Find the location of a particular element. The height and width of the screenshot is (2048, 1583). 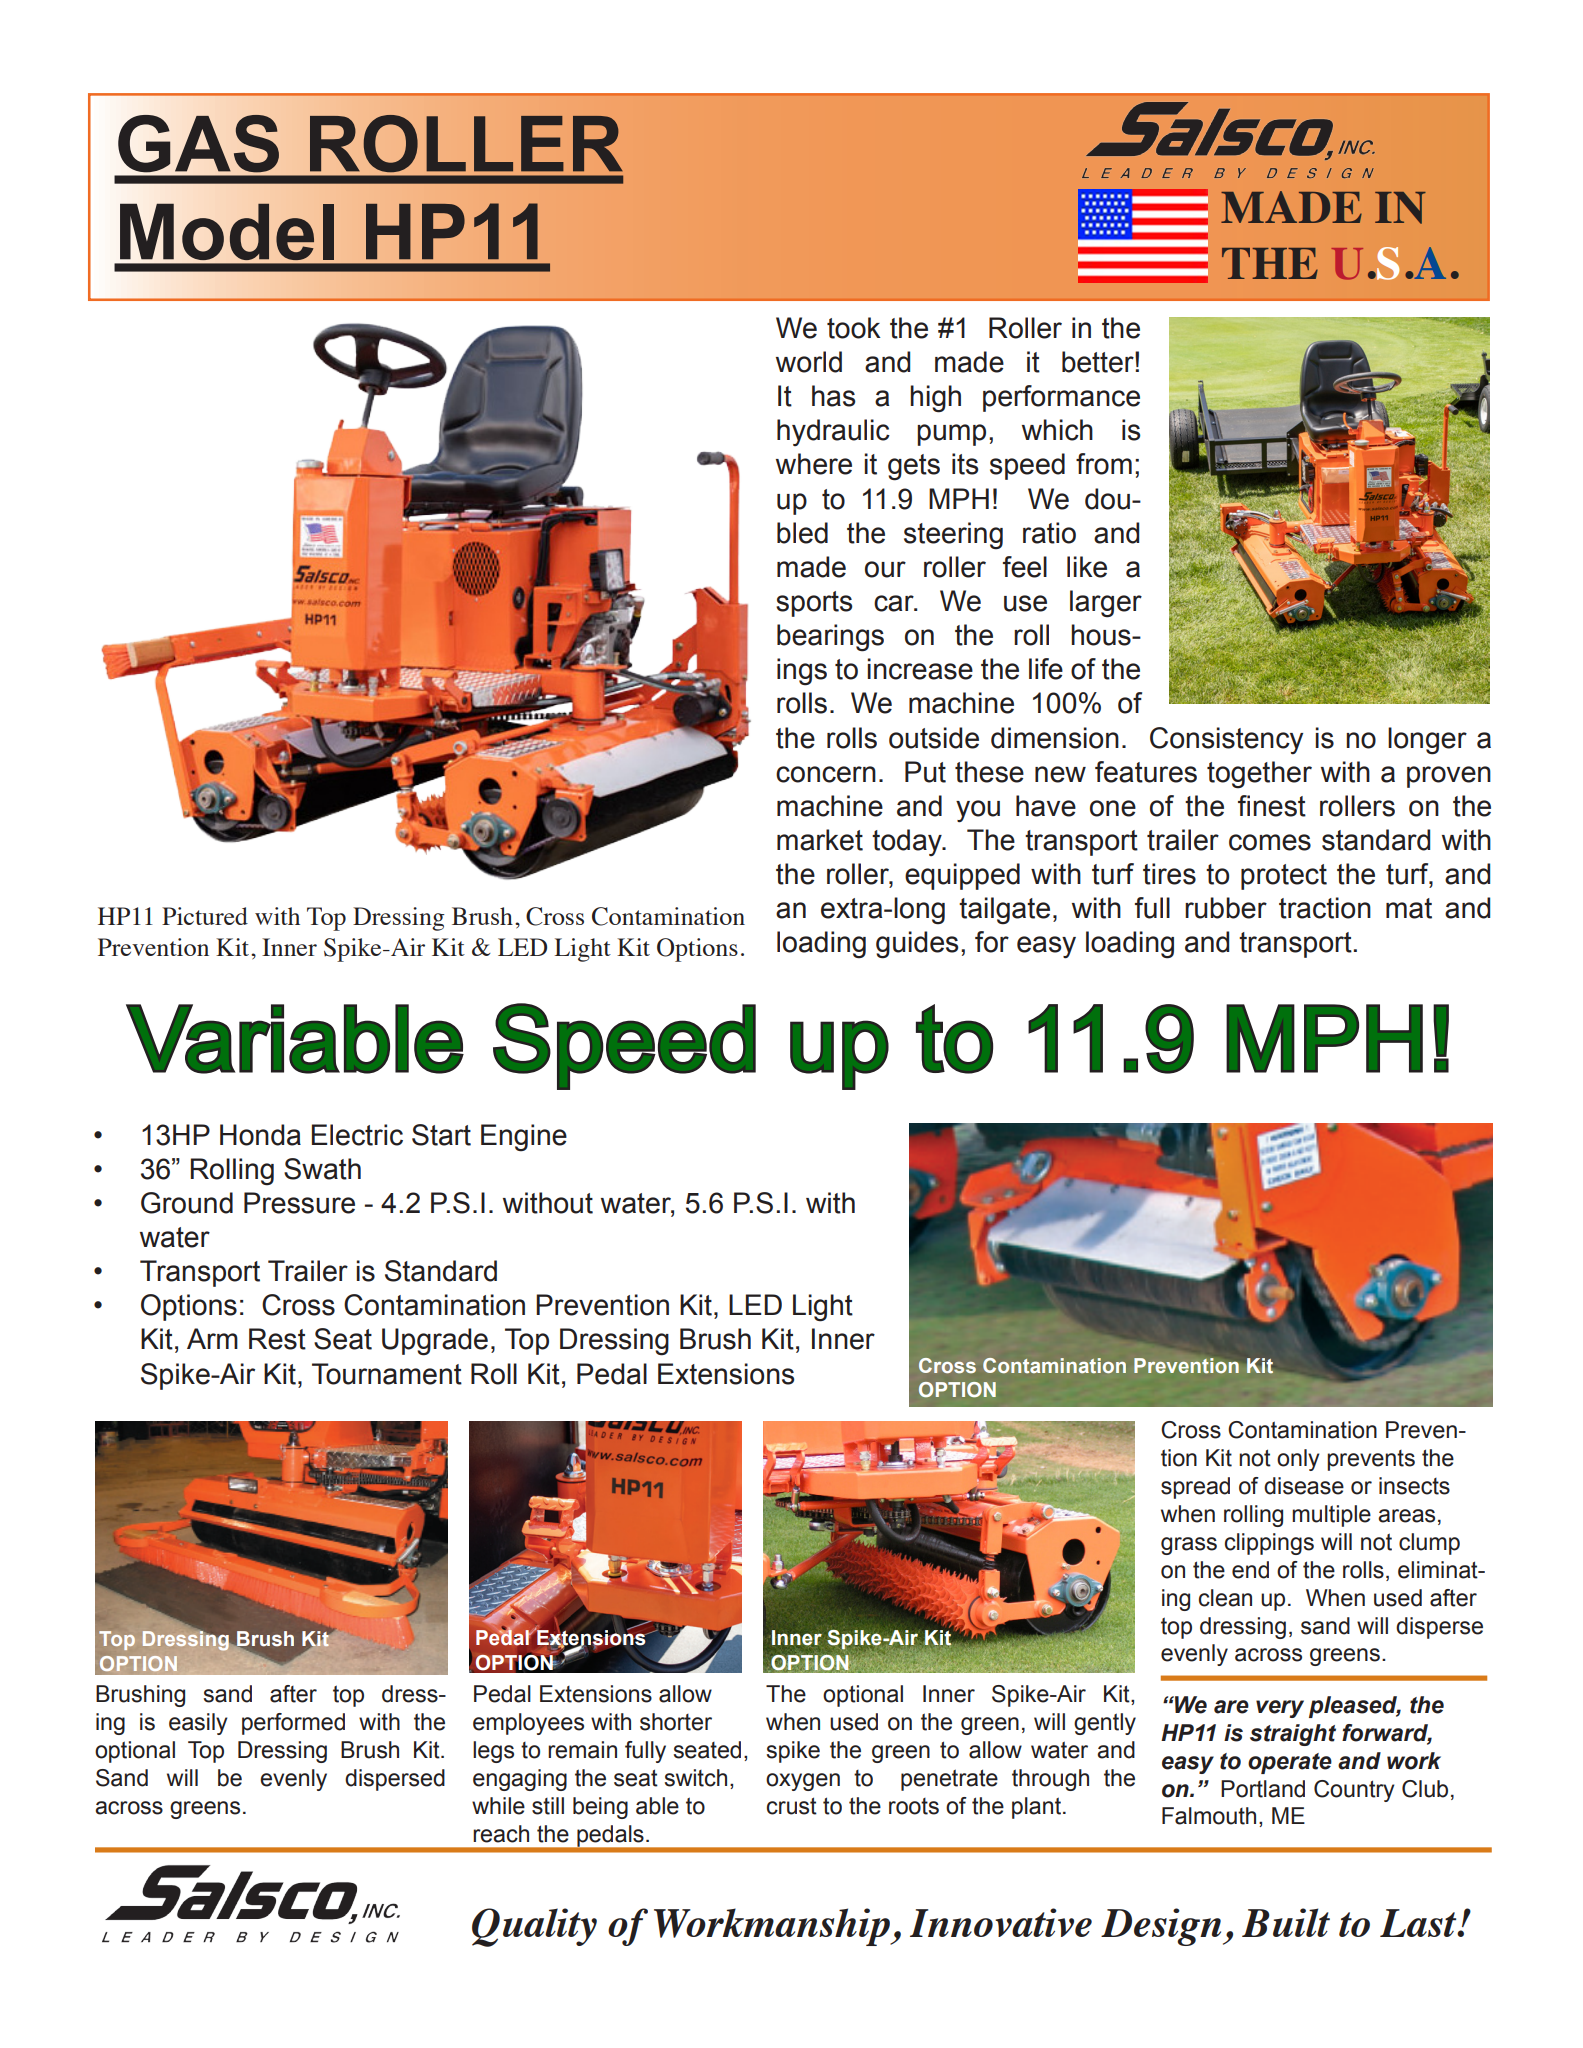

from is located at coordinates (1104, 464).
